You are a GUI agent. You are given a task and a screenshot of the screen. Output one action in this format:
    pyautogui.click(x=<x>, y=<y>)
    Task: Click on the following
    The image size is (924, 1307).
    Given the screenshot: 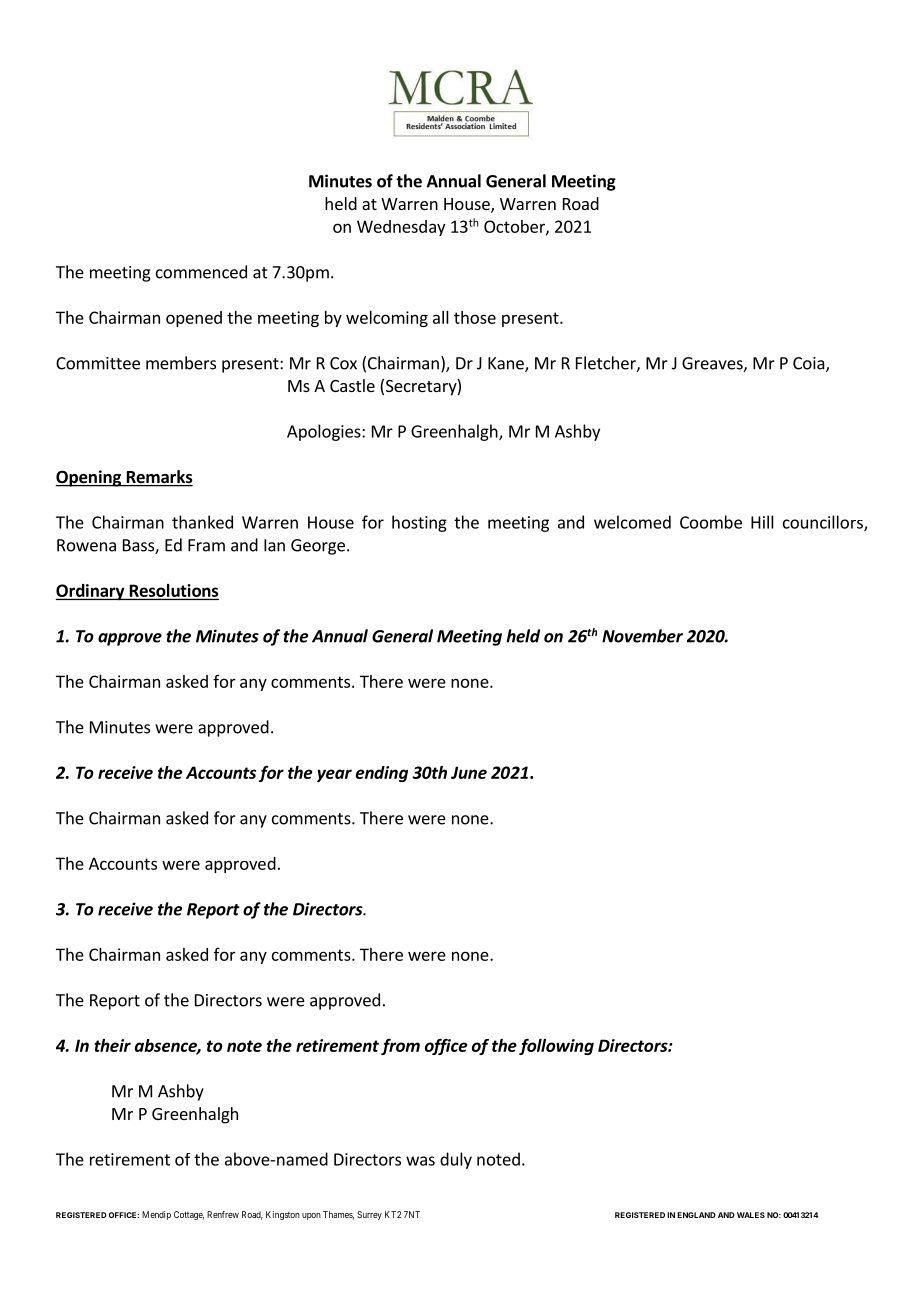 What is the action you would take?
    pyautogui.click(x=556, y=1046)
